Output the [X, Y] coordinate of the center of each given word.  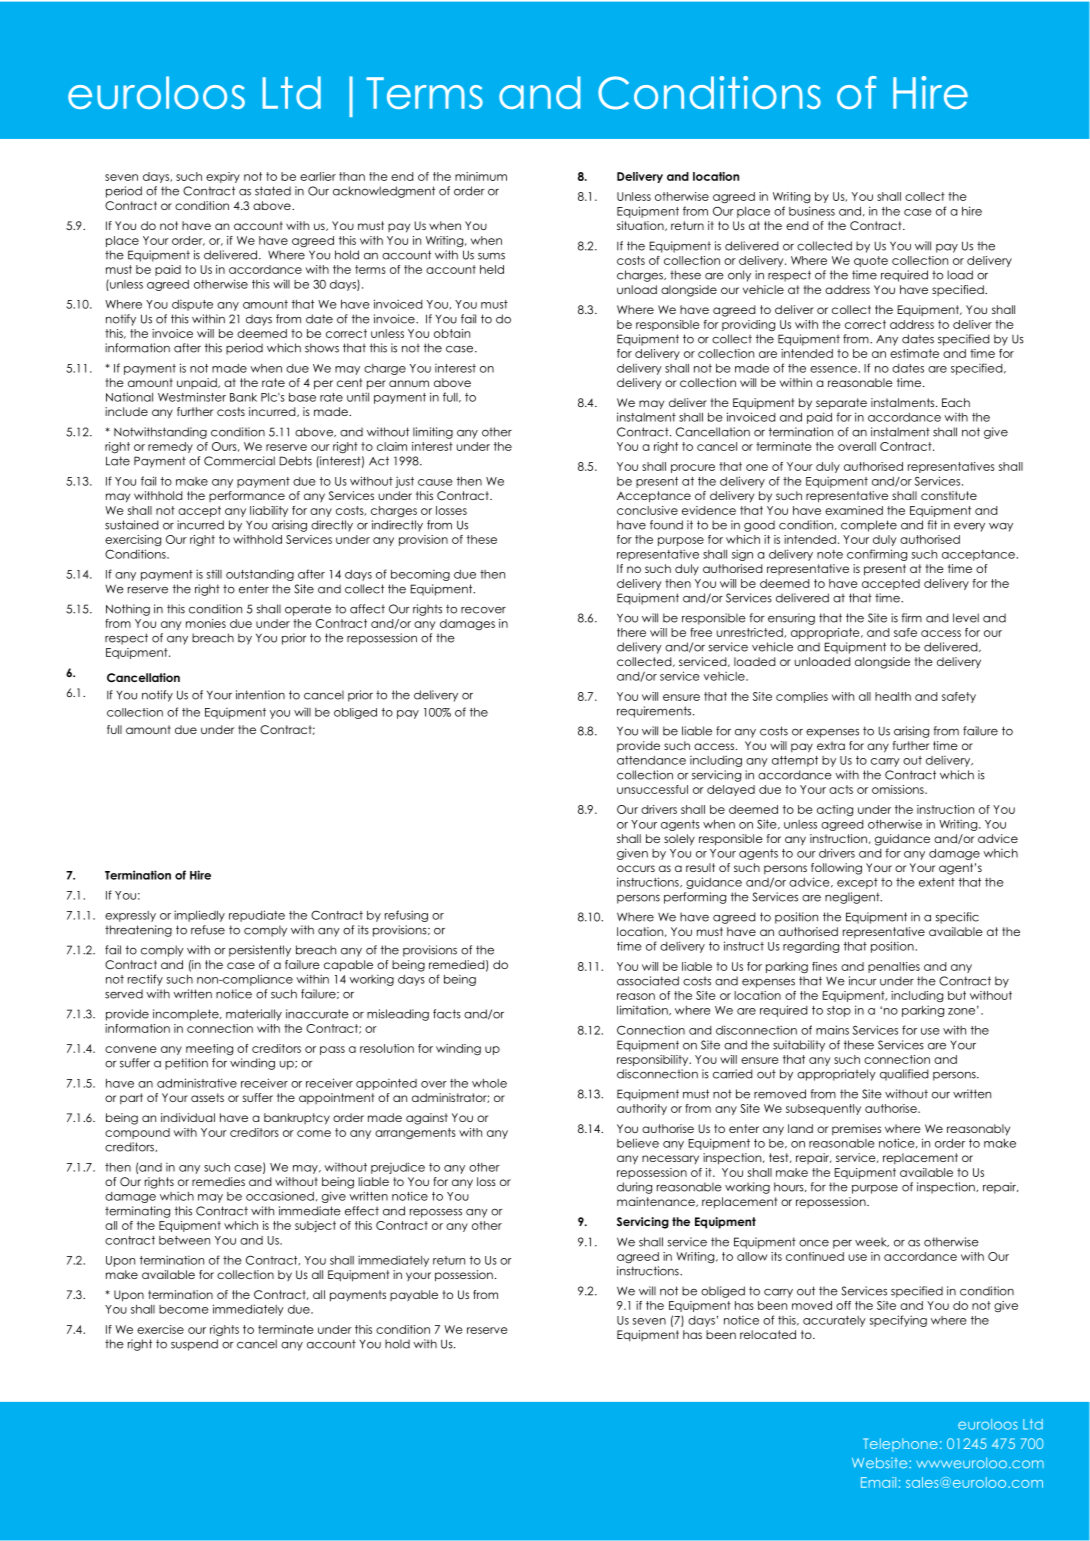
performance [247, 496]
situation [641, 226]
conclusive [647, 510]
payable [414, 1295]
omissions [899, 789]
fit [932, 525]
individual [188, 1117]
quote [871, 261]
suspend [194, 1345]
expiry [223, 177]
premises [856, 1129]
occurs [636, 868]
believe [638, 1143]
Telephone [900, 1445]
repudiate [257, 916]
